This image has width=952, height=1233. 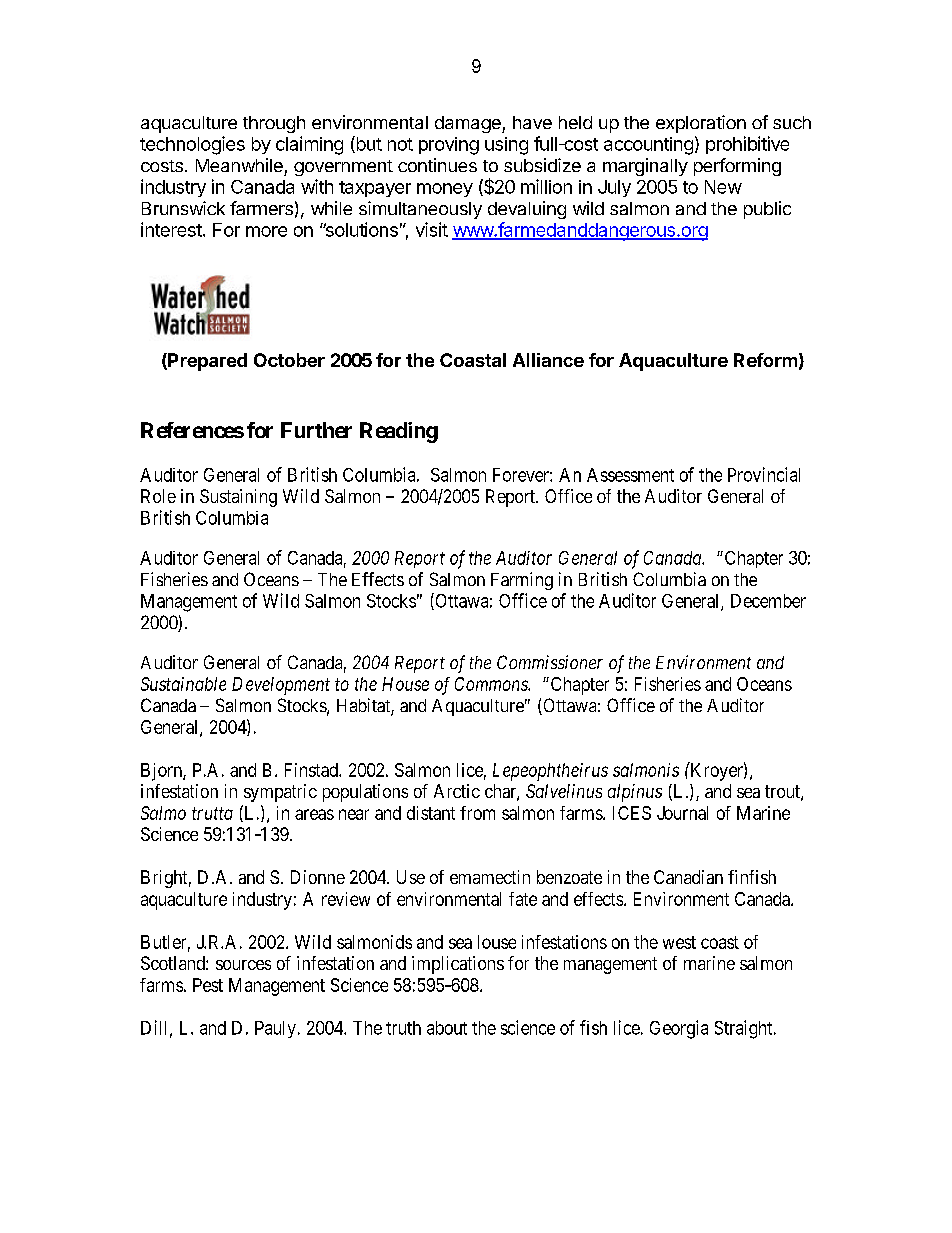 I want to click on proving, so click(x=449, y=146).
